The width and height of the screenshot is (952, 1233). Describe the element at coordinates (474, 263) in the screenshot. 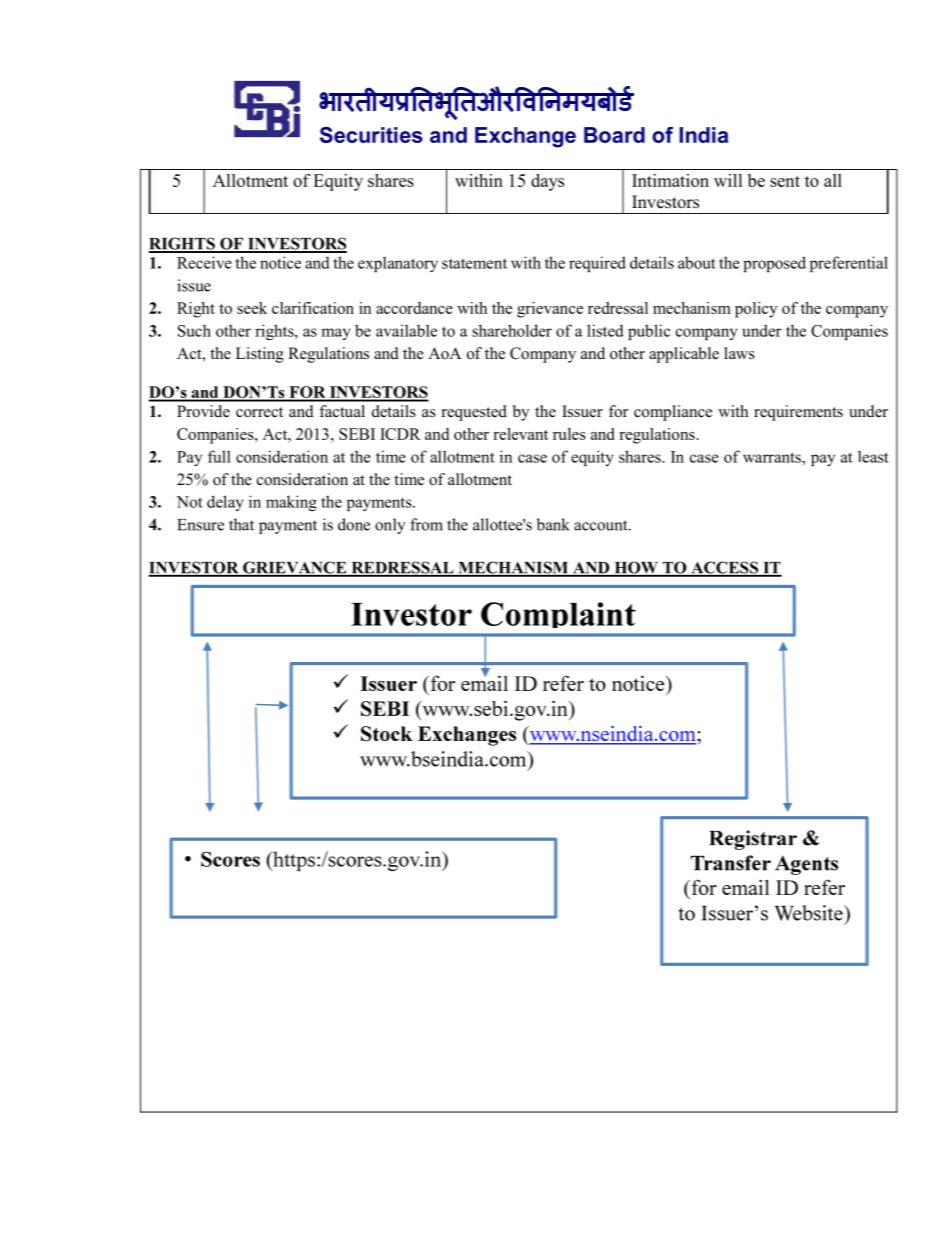

I see `statement` at that location.
